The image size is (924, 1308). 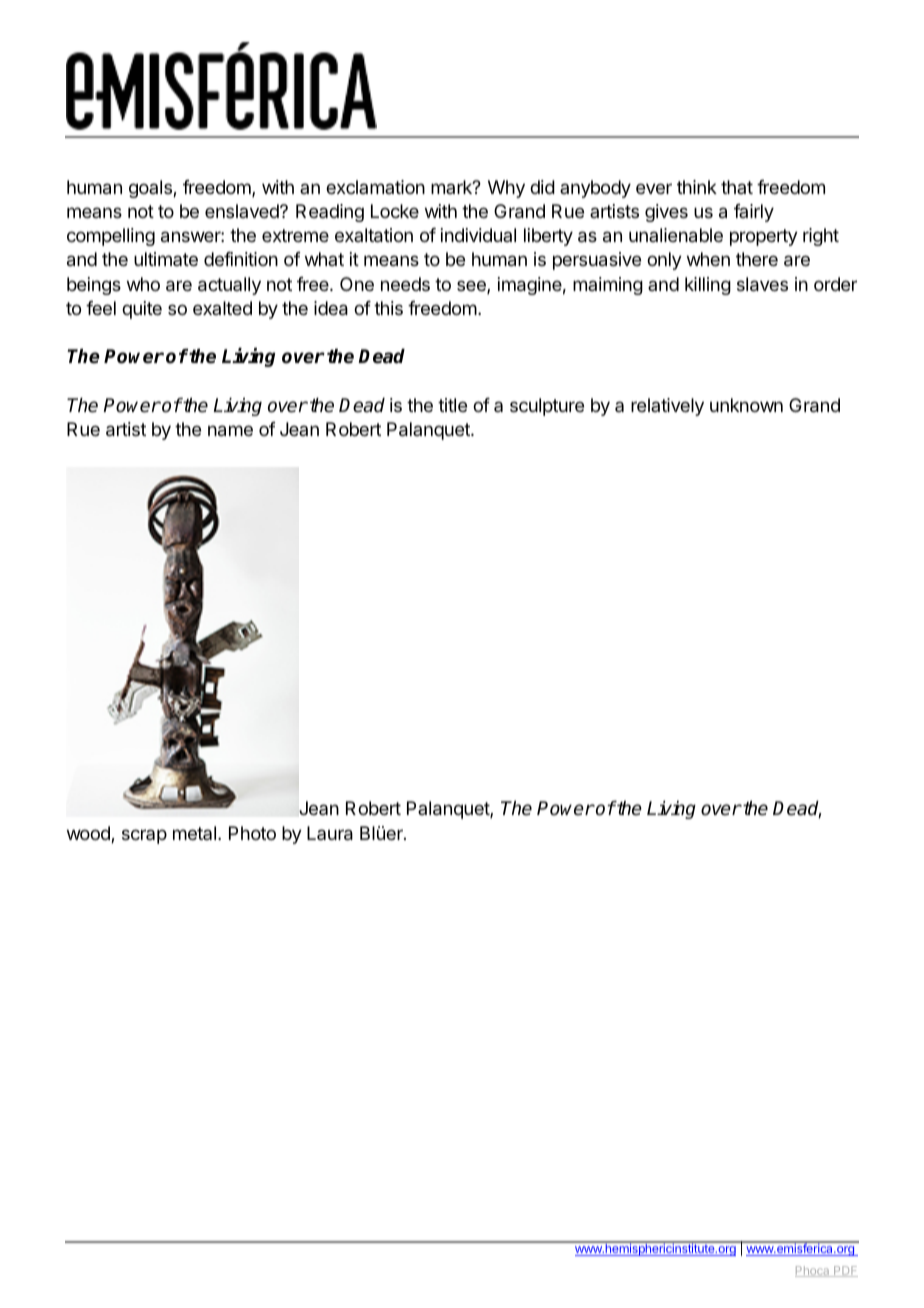 I want to click on Laura, so click(x=330, y=833).
